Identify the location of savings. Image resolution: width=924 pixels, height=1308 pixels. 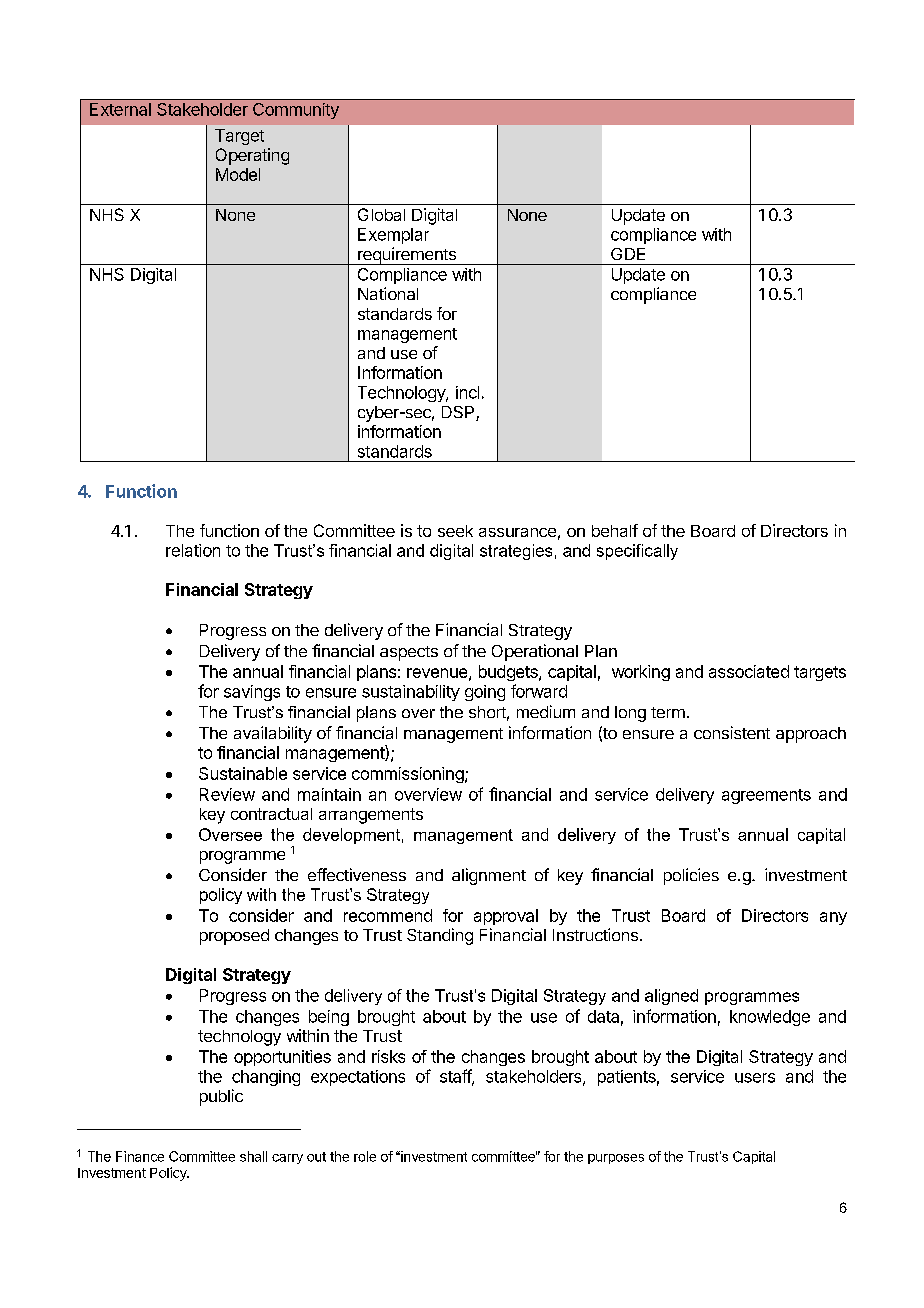
(252, 693).
